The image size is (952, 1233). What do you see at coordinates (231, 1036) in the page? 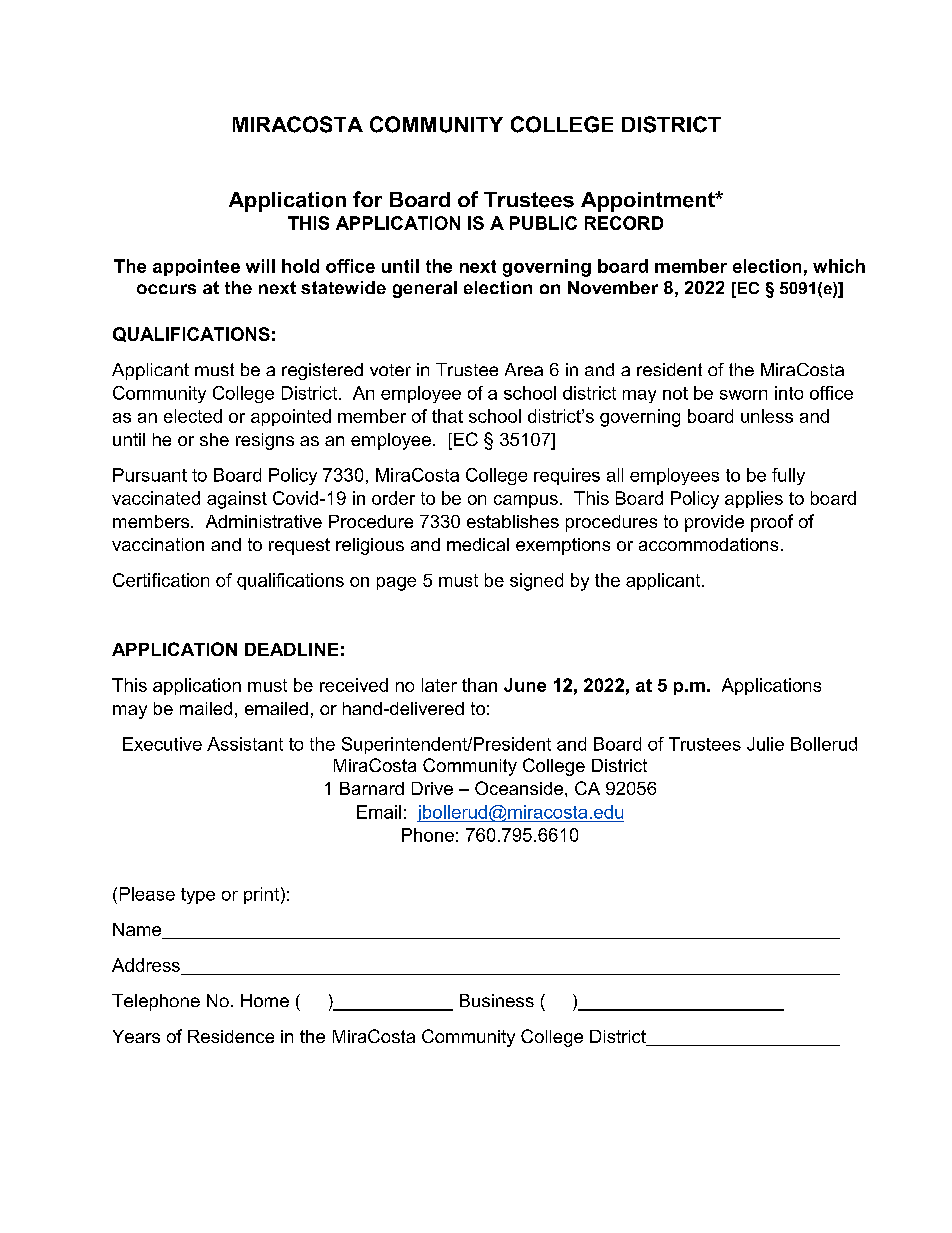
I see `Residence` at bounding box center [231, 1036].
